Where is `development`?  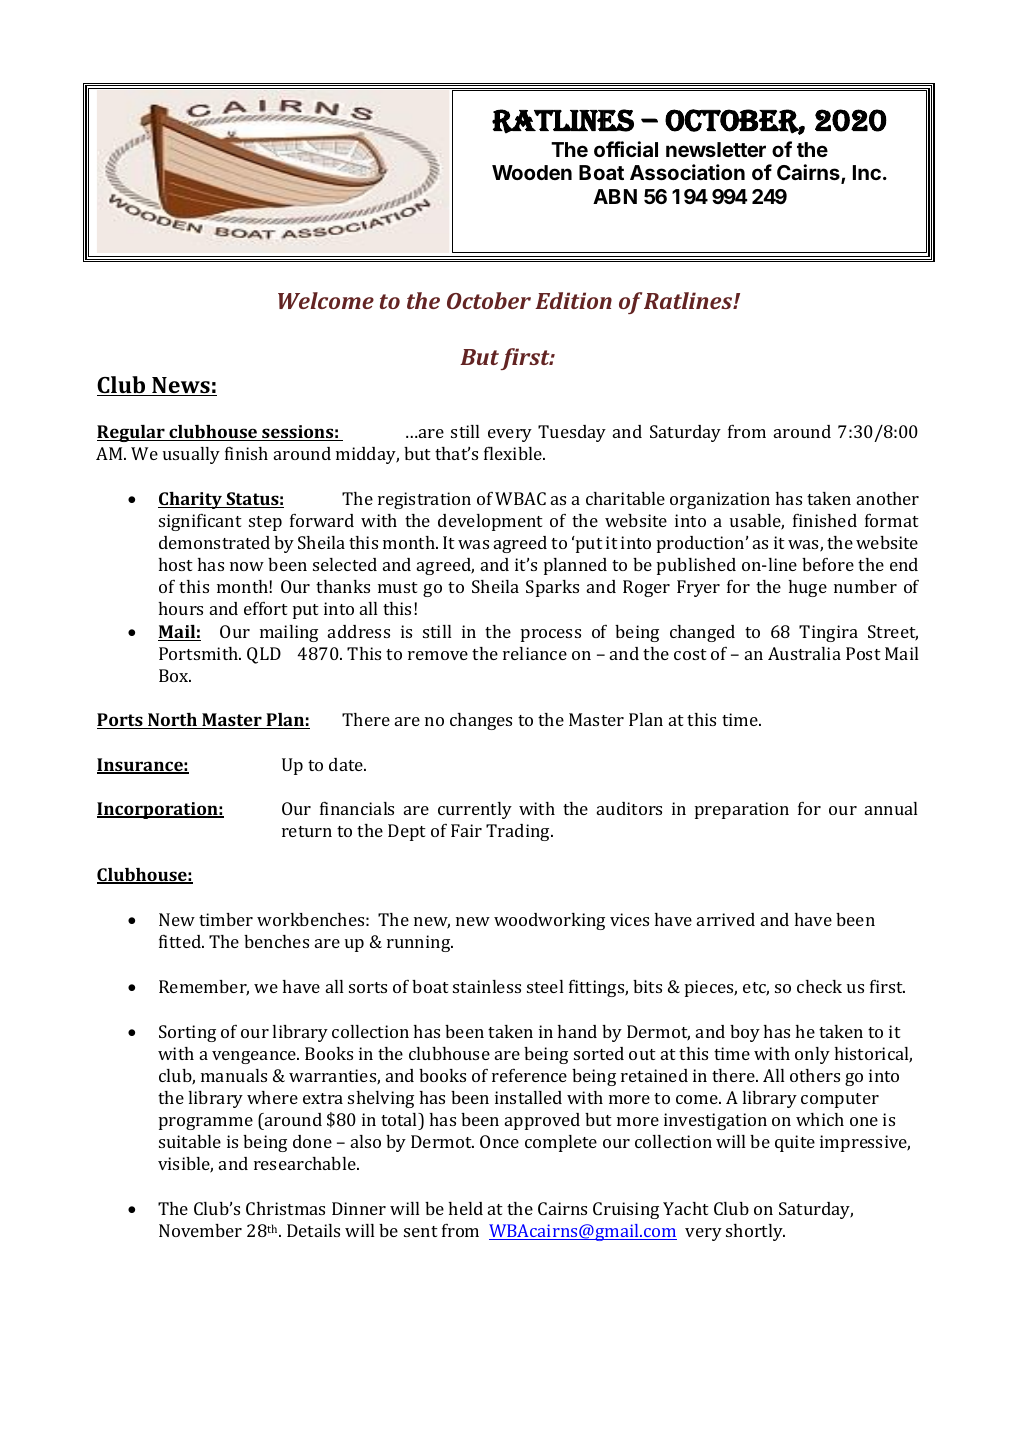 development is located at coordinates (490, 522).
